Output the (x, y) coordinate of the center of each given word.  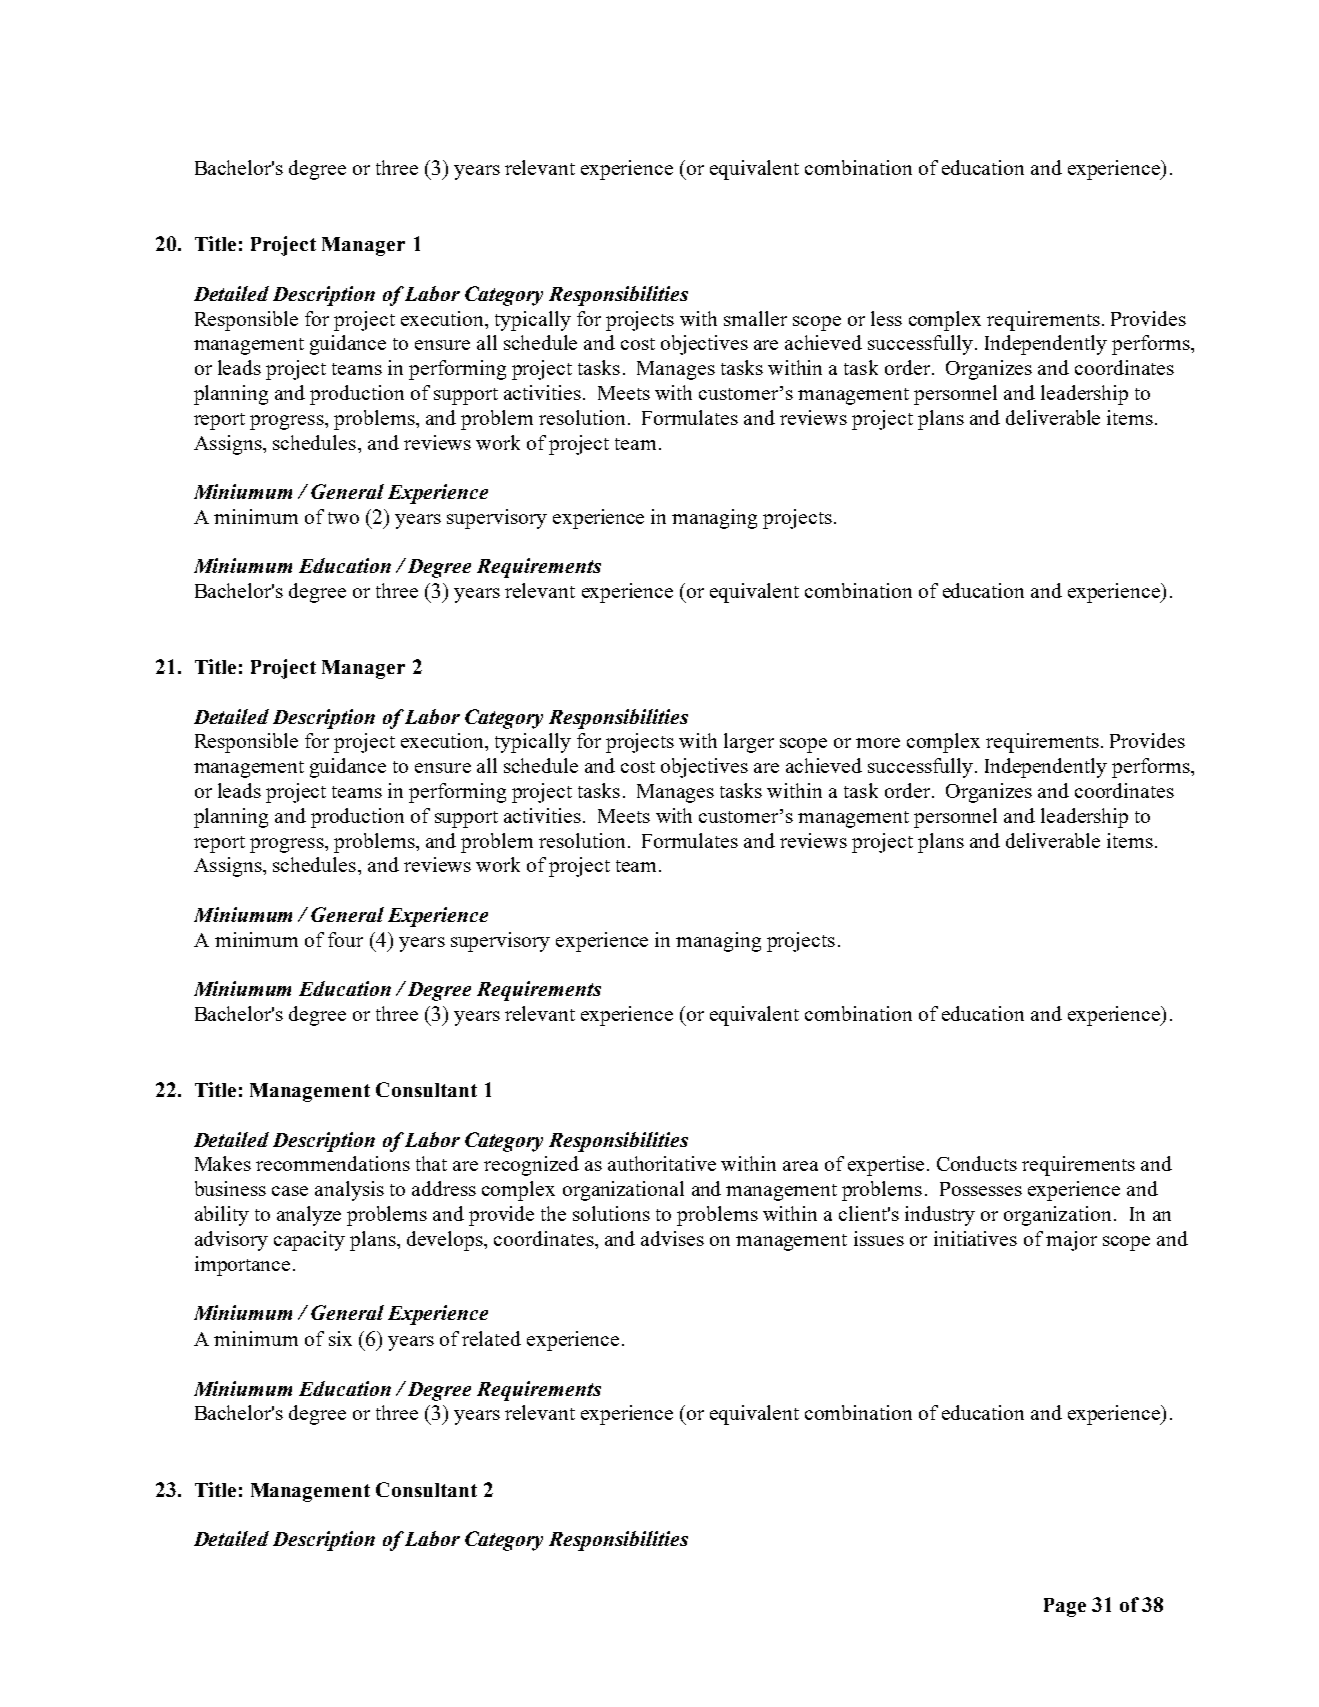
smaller (755, 318)
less (886, 318)
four (345, 939)
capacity (309, 1241)
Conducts (977, 1163)
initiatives (975, 1238)
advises (672, 1238)
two (343, 518)
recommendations (333, 1163)
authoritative (662, 1163)
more (878, 743)
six (340, 1338)
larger (749, 743)
